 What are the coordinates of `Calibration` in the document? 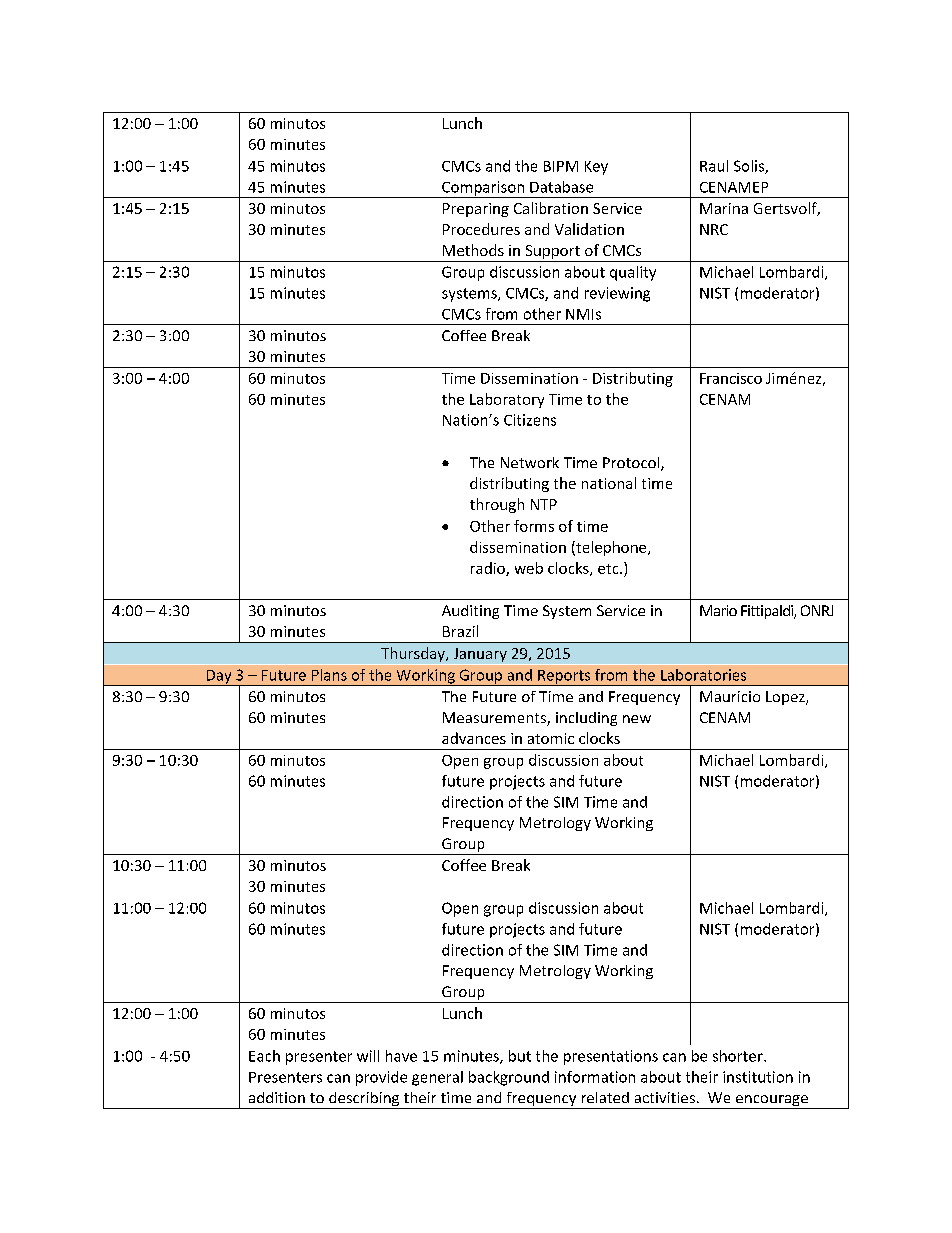 It's located at (551, 208).
